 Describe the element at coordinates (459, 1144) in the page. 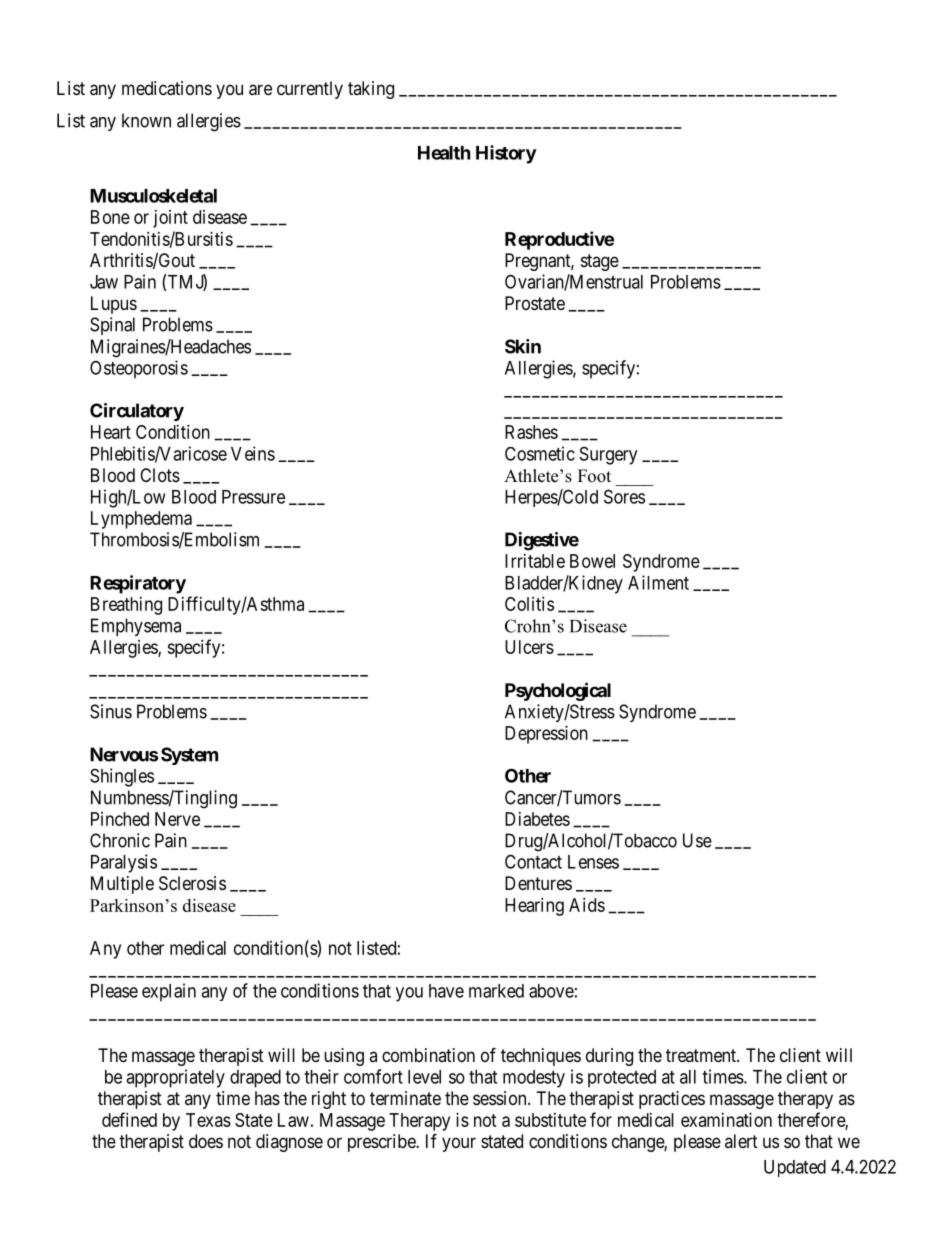

I see `your` at that location.
